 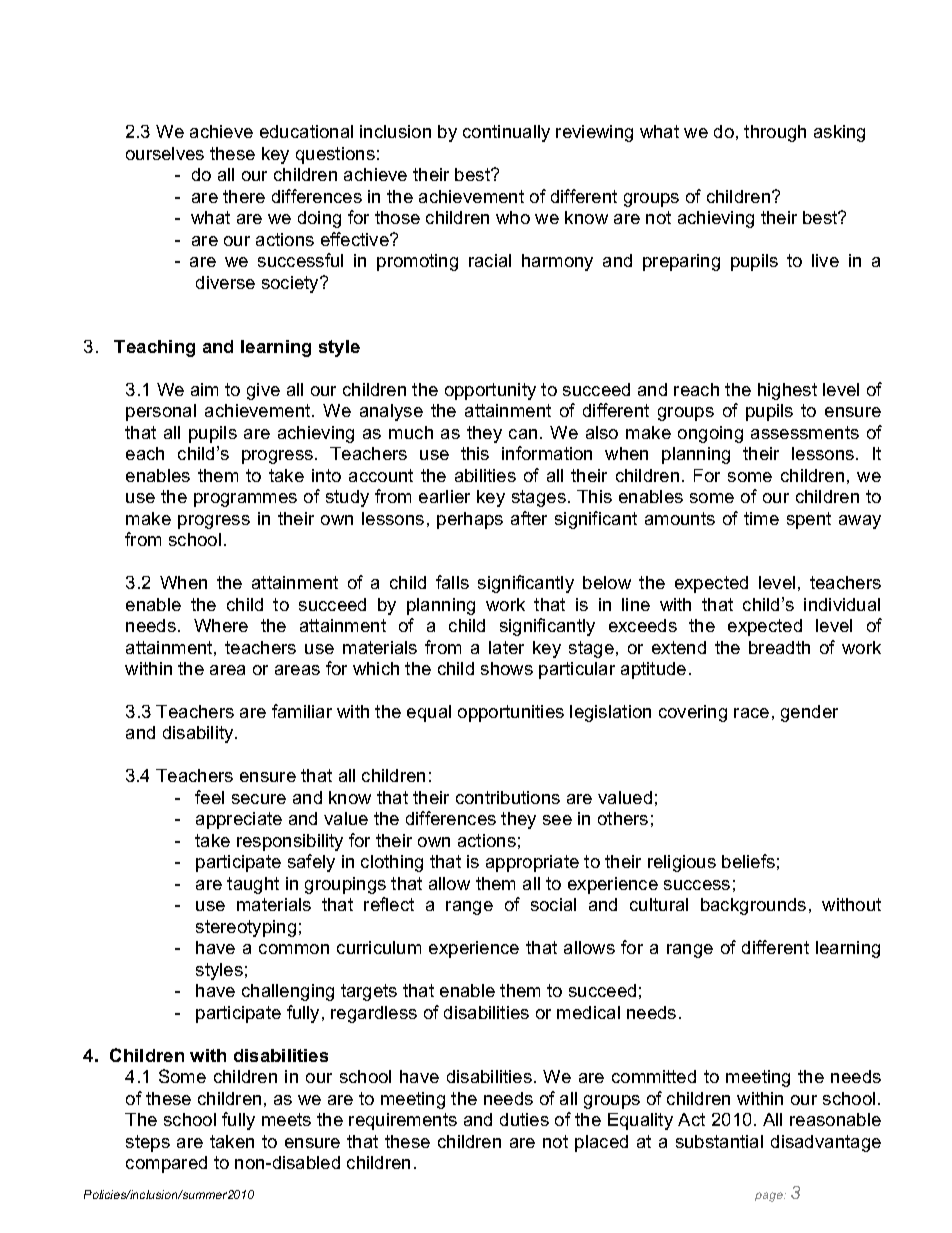 I want to click on contributions, so click(x=508, y=797).
